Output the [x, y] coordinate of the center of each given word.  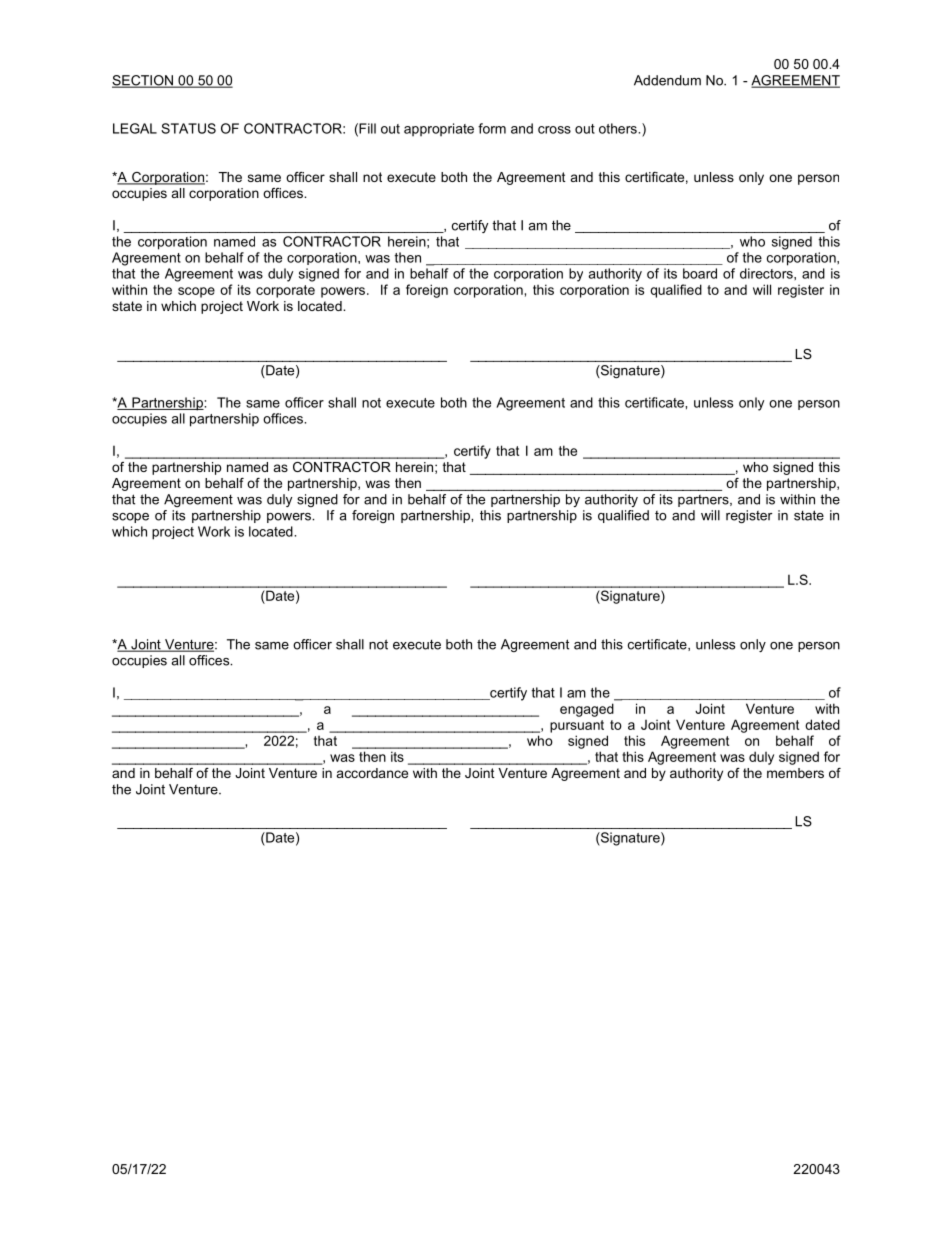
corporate [285, 291]
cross [554, 130]
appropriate [439, 129]
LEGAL [135, 128]
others [619, 128]
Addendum [667, 80]
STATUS [188, 128]
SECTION [144, 81]
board [700, 273]
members [795, 773]
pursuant [577, 726]
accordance [372, 773]
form [492, 128]
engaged [587, 710]
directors [767, 273]
